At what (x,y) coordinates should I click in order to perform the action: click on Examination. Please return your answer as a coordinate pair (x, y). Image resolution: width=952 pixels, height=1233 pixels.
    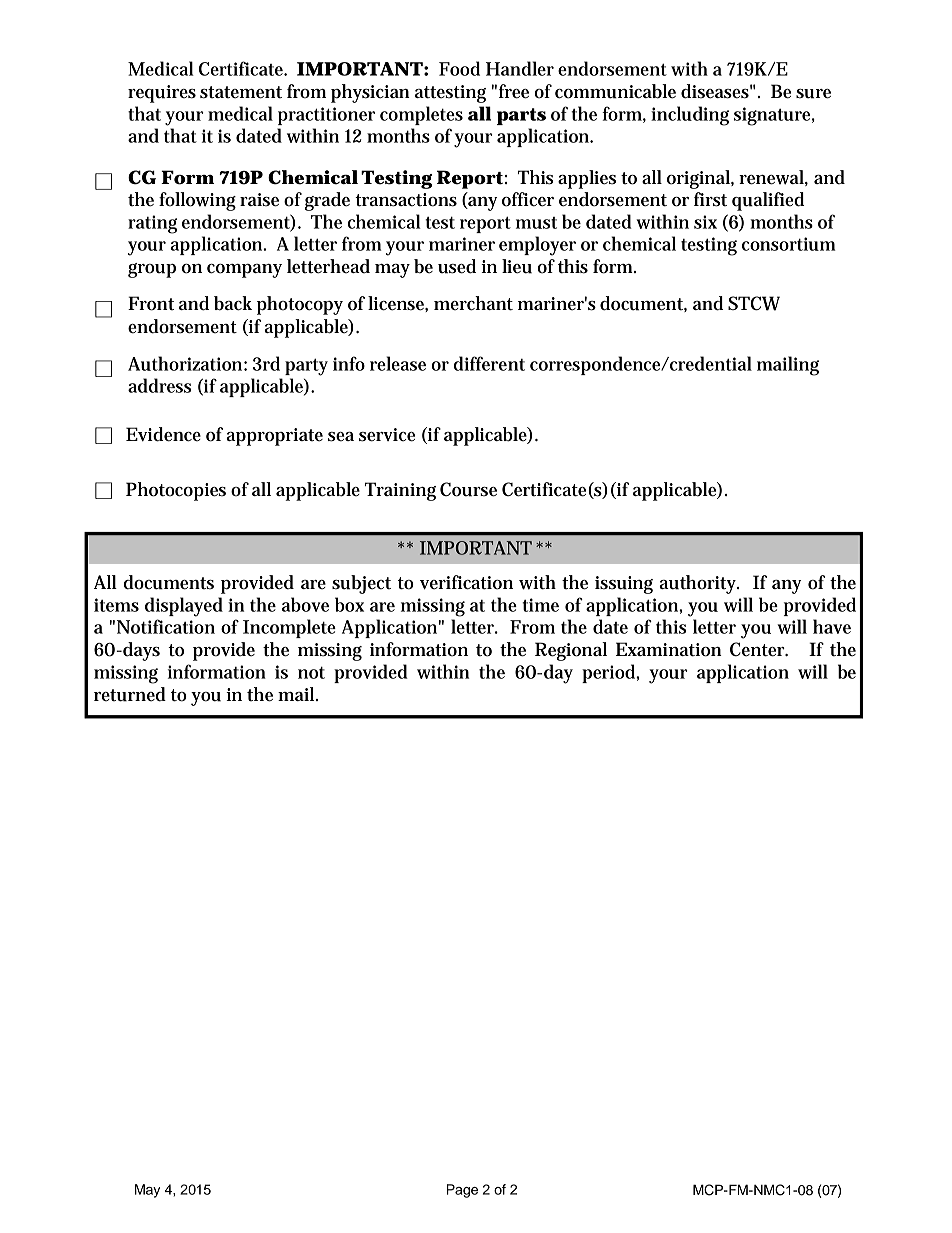
    Looking at the image, I should click on (669, 649).
